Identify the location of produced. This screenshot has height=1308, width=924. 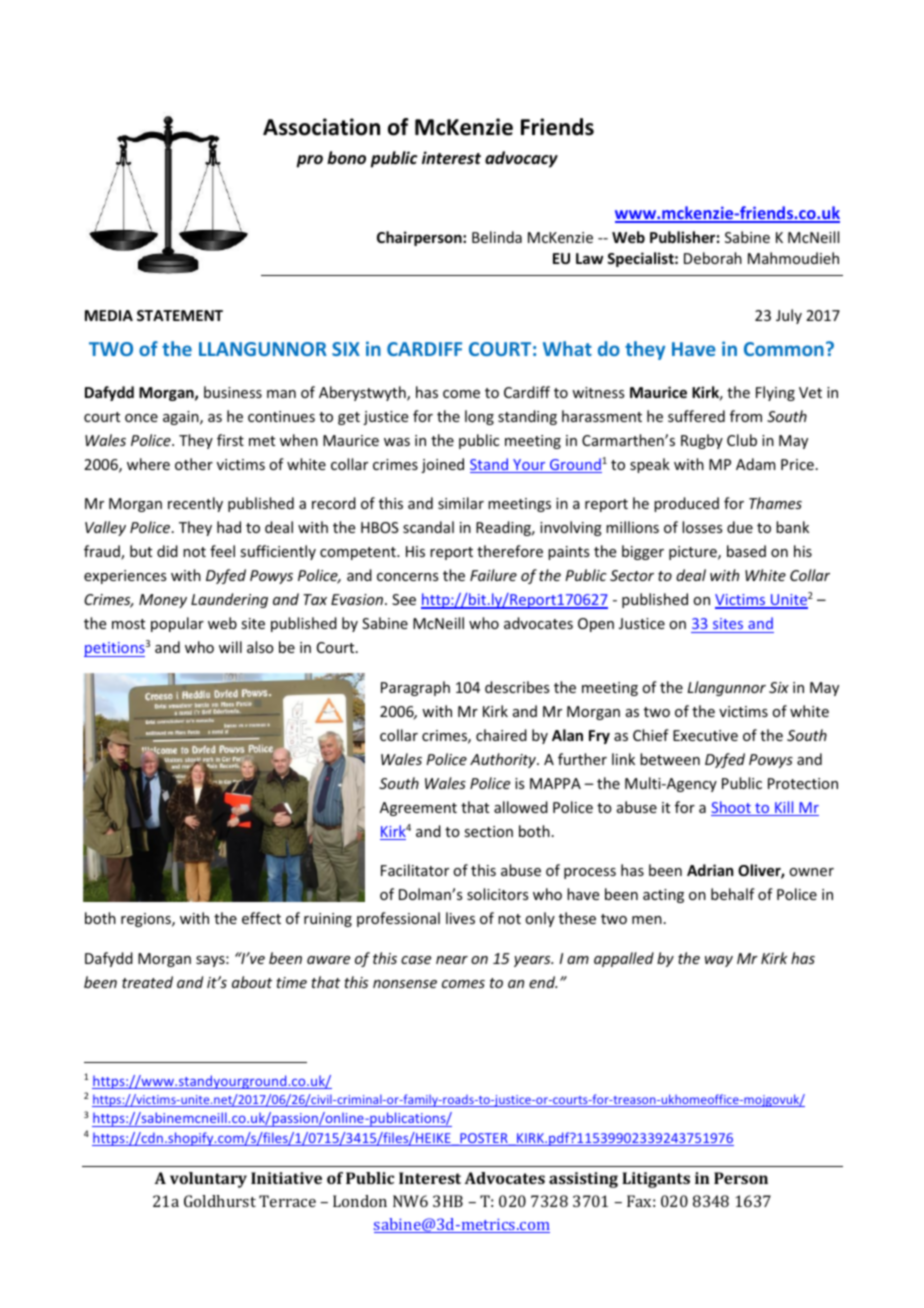
(686, 504).
